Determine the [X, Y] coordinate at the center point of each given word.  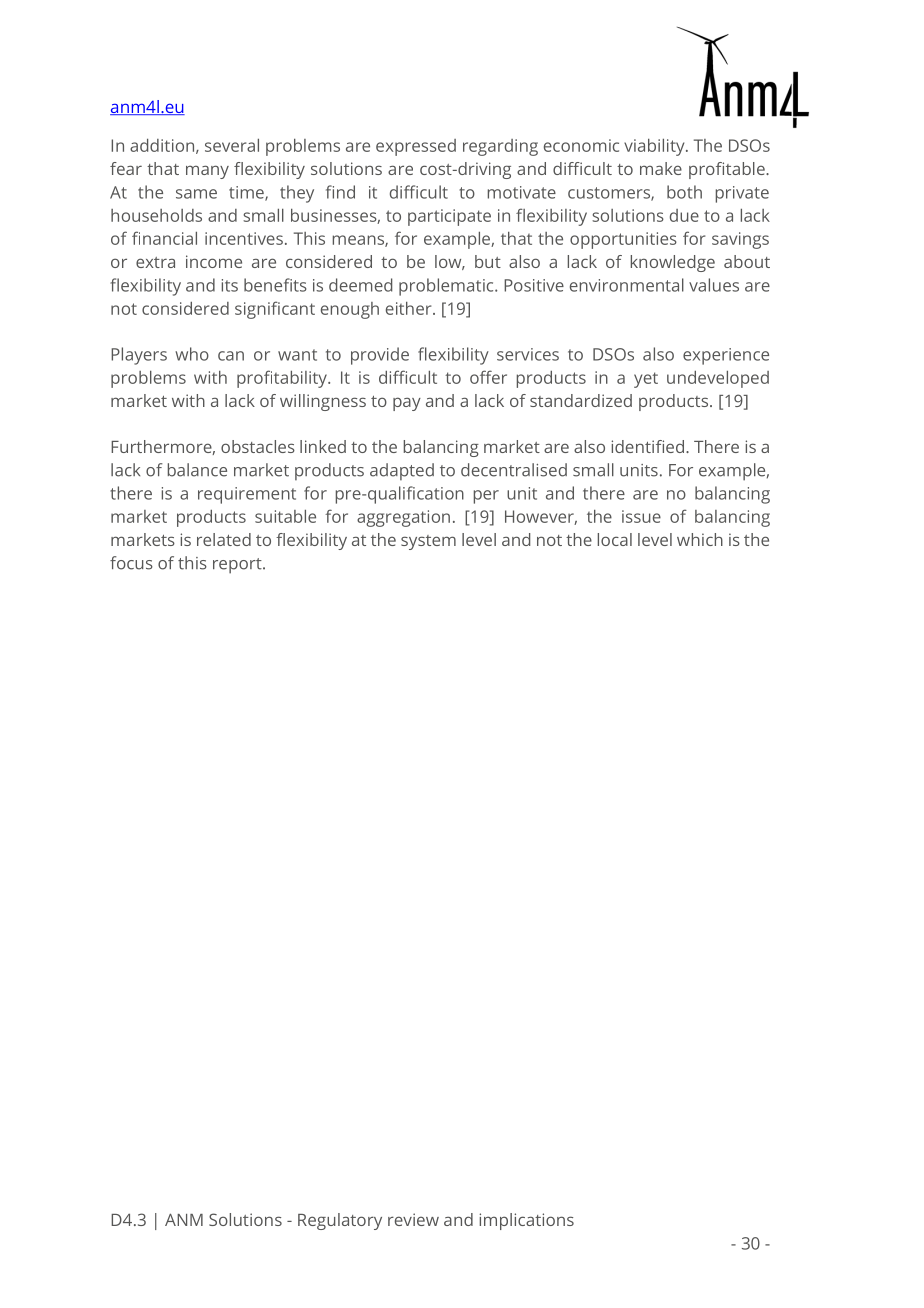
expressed [416, 147]
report [238, 566]
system [428, 542]
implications [526, 1221]
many [207, 172]
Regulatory [340, 1221]
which [700, 539]
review [413, 1219]
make [661, 168]
